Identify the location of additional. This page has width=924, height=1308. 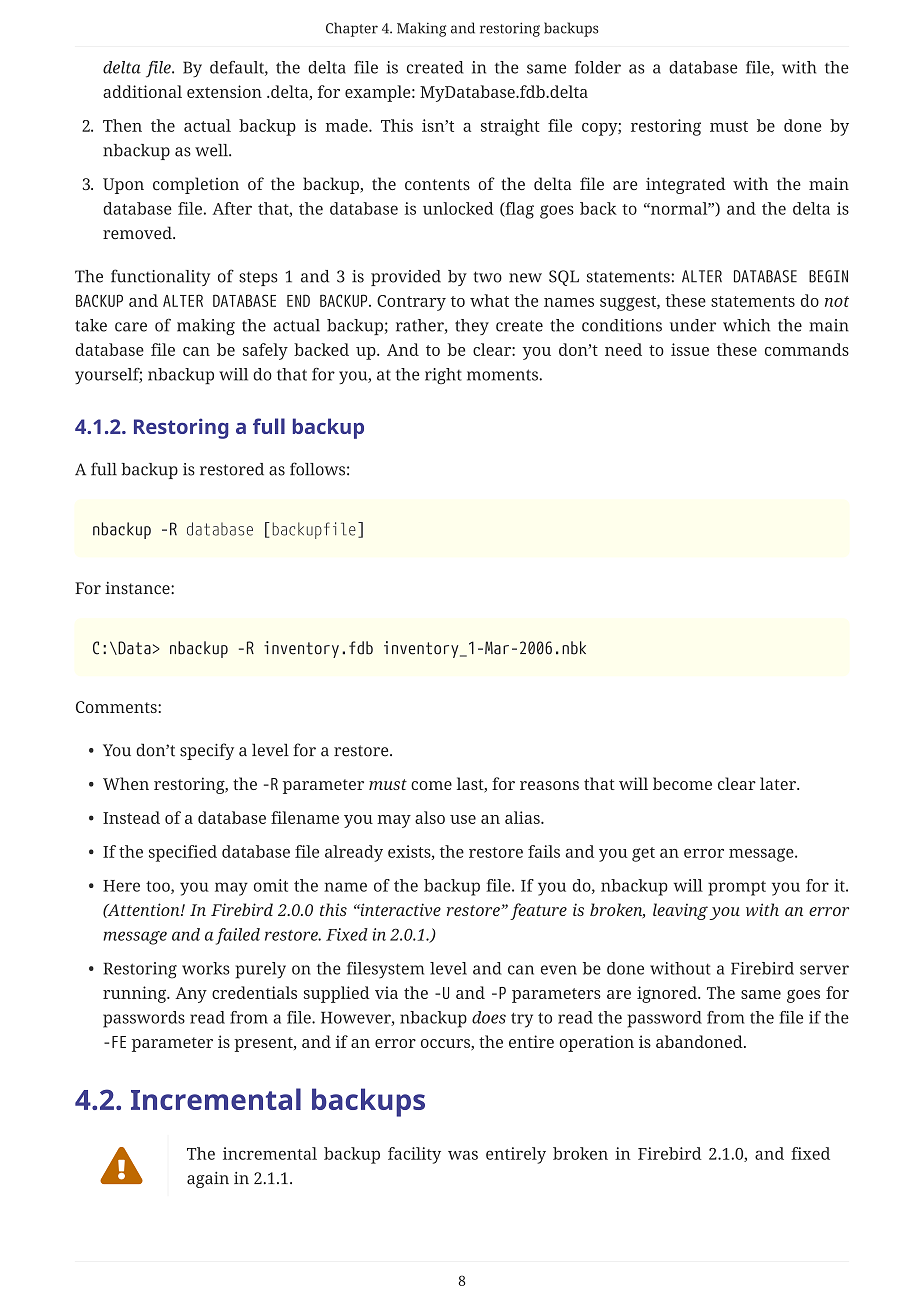
(142, 91).
